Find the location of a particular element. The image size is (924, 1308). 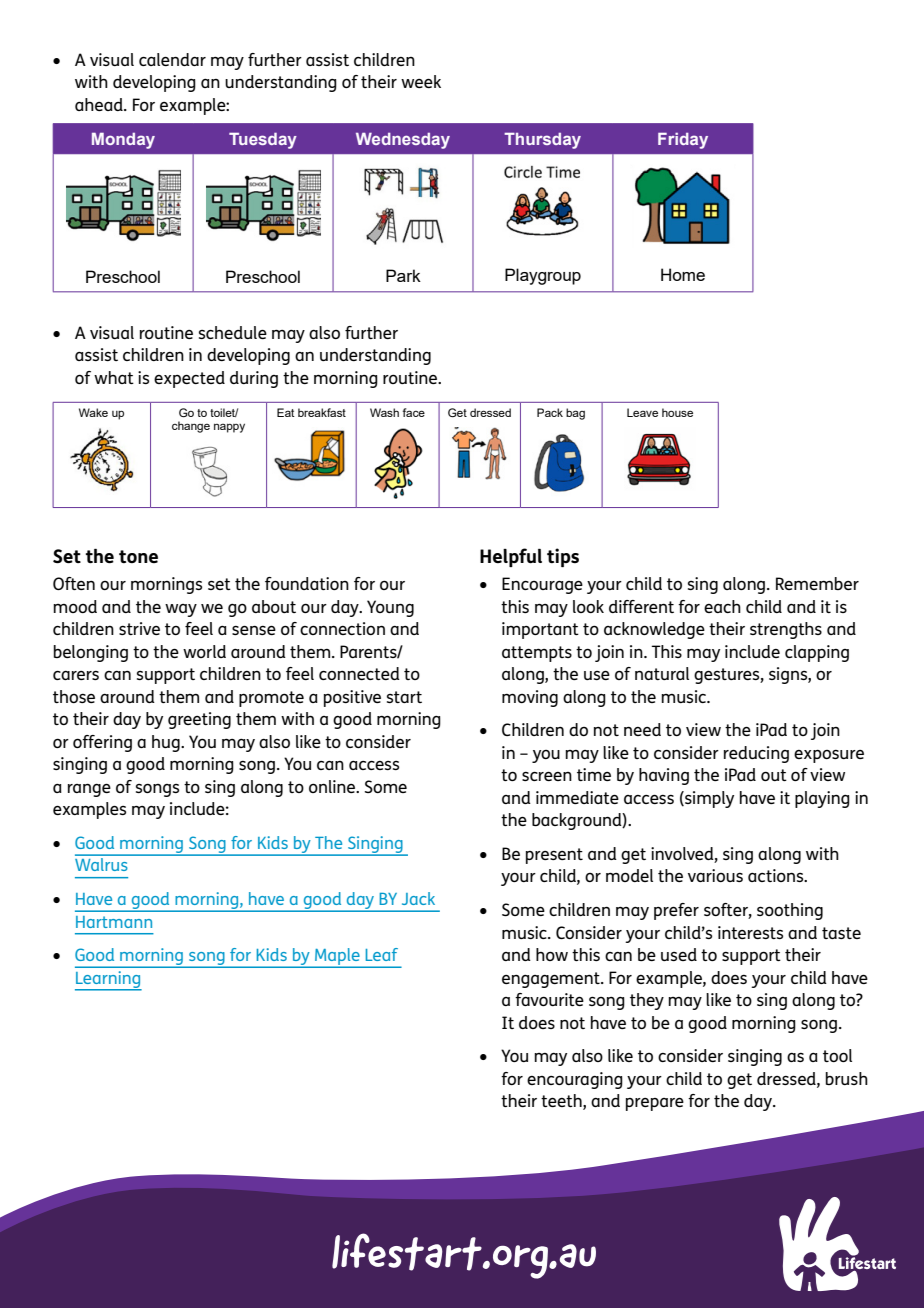

Hartmann is located at coordinates (114, 922).
